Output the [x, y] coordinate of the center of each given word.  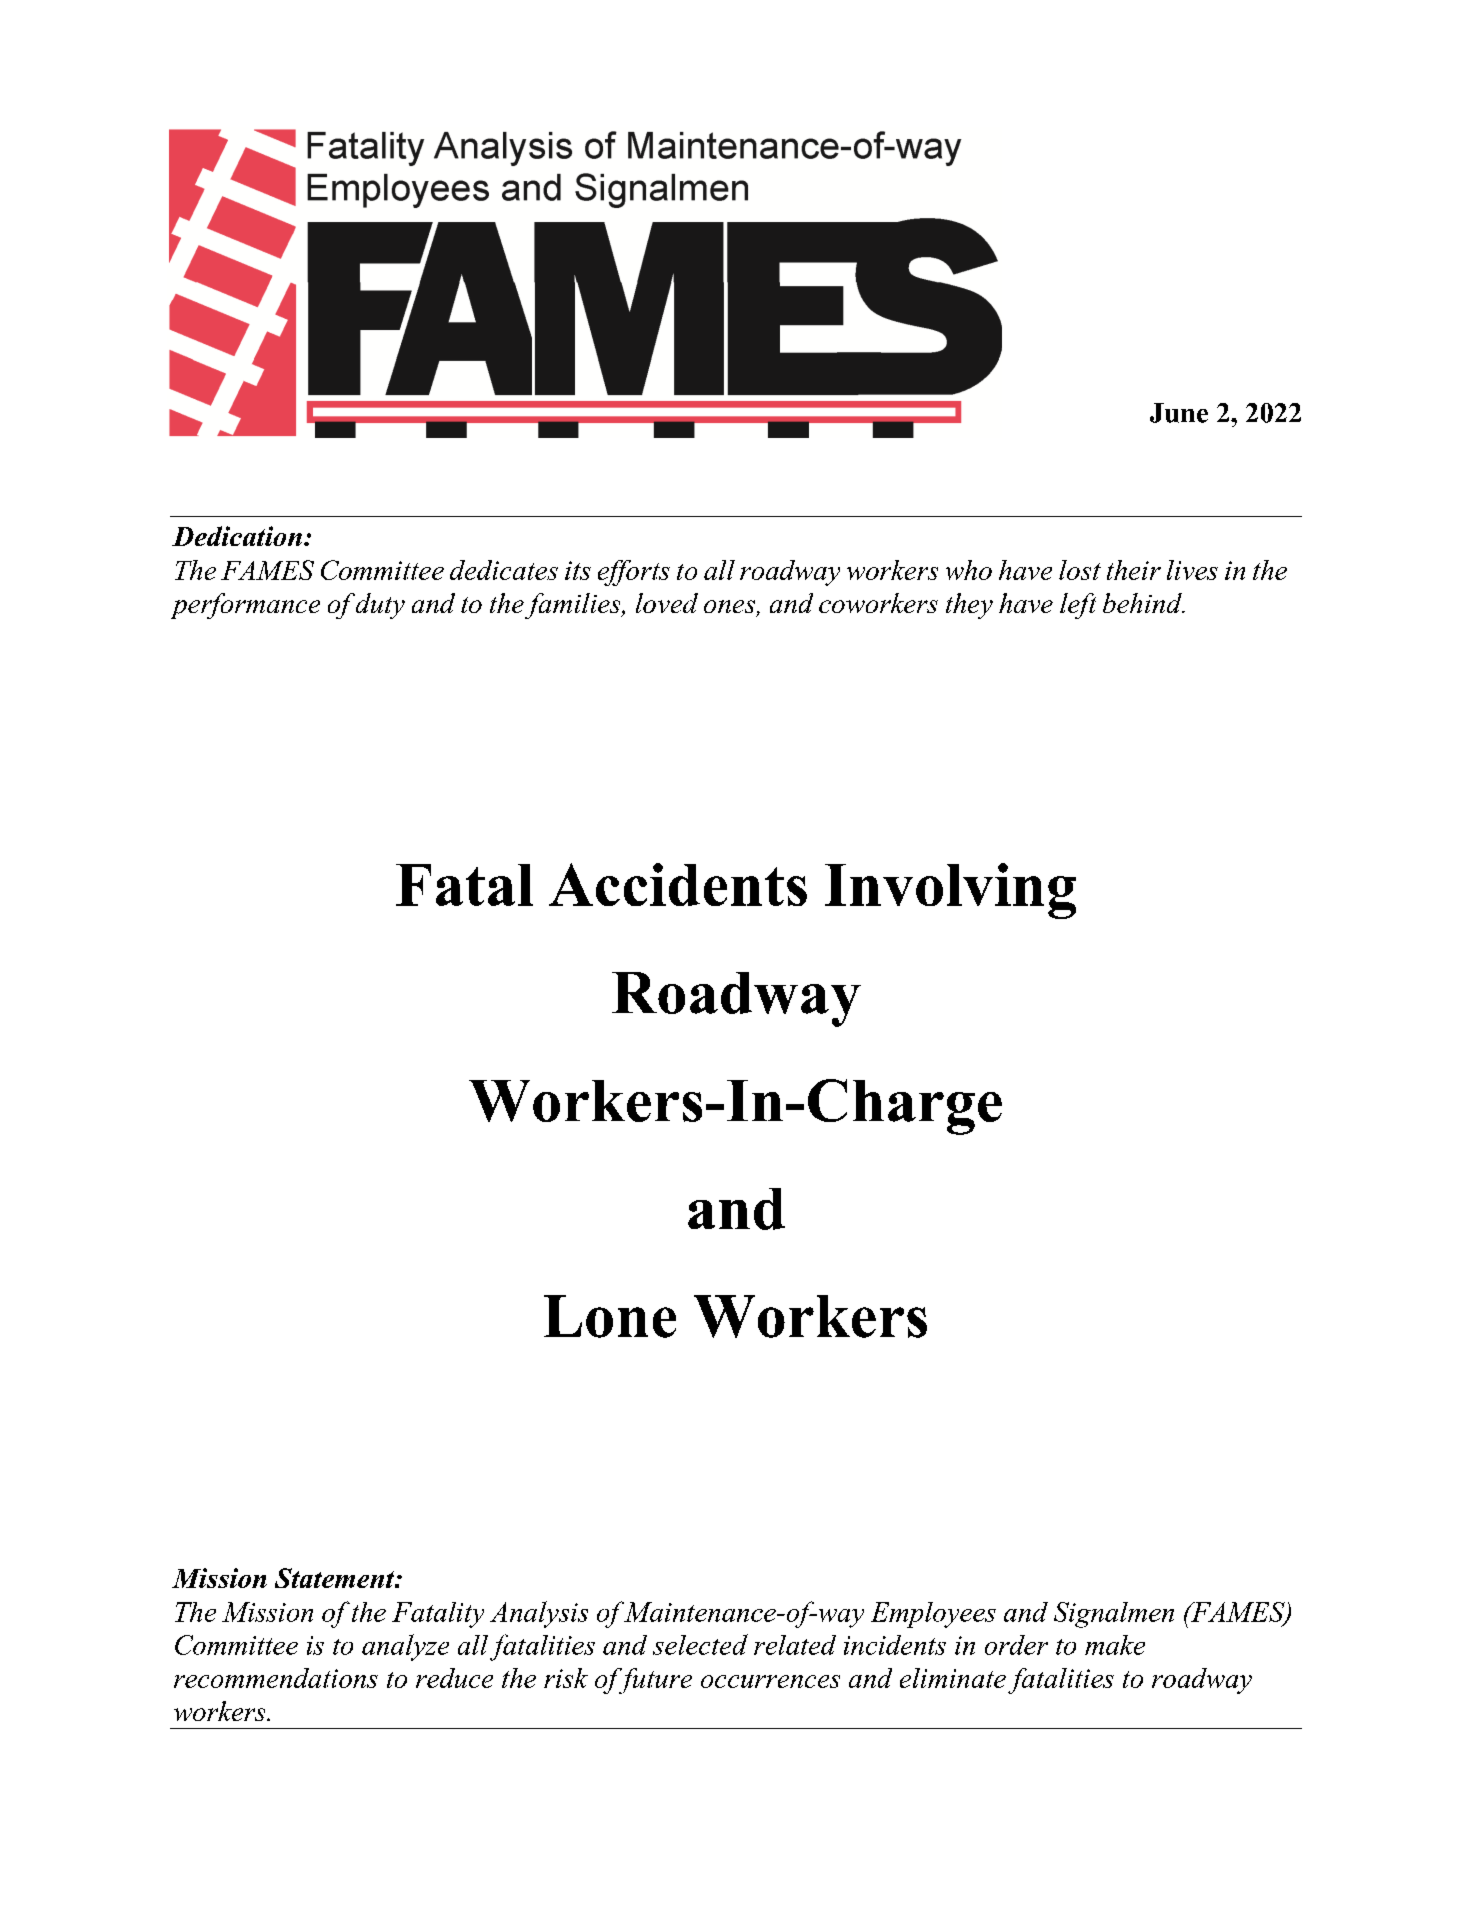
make [1115, 1645]
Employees [933, 1615]
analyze [405, 1647]
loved [667, 603]
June [1179, 413]
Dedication [237, 536]
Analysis [539, 1614]
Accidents [678, 884]
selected [700, 1644]
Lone [610, 1316]
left [1078, 606]
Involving [950, 891]
